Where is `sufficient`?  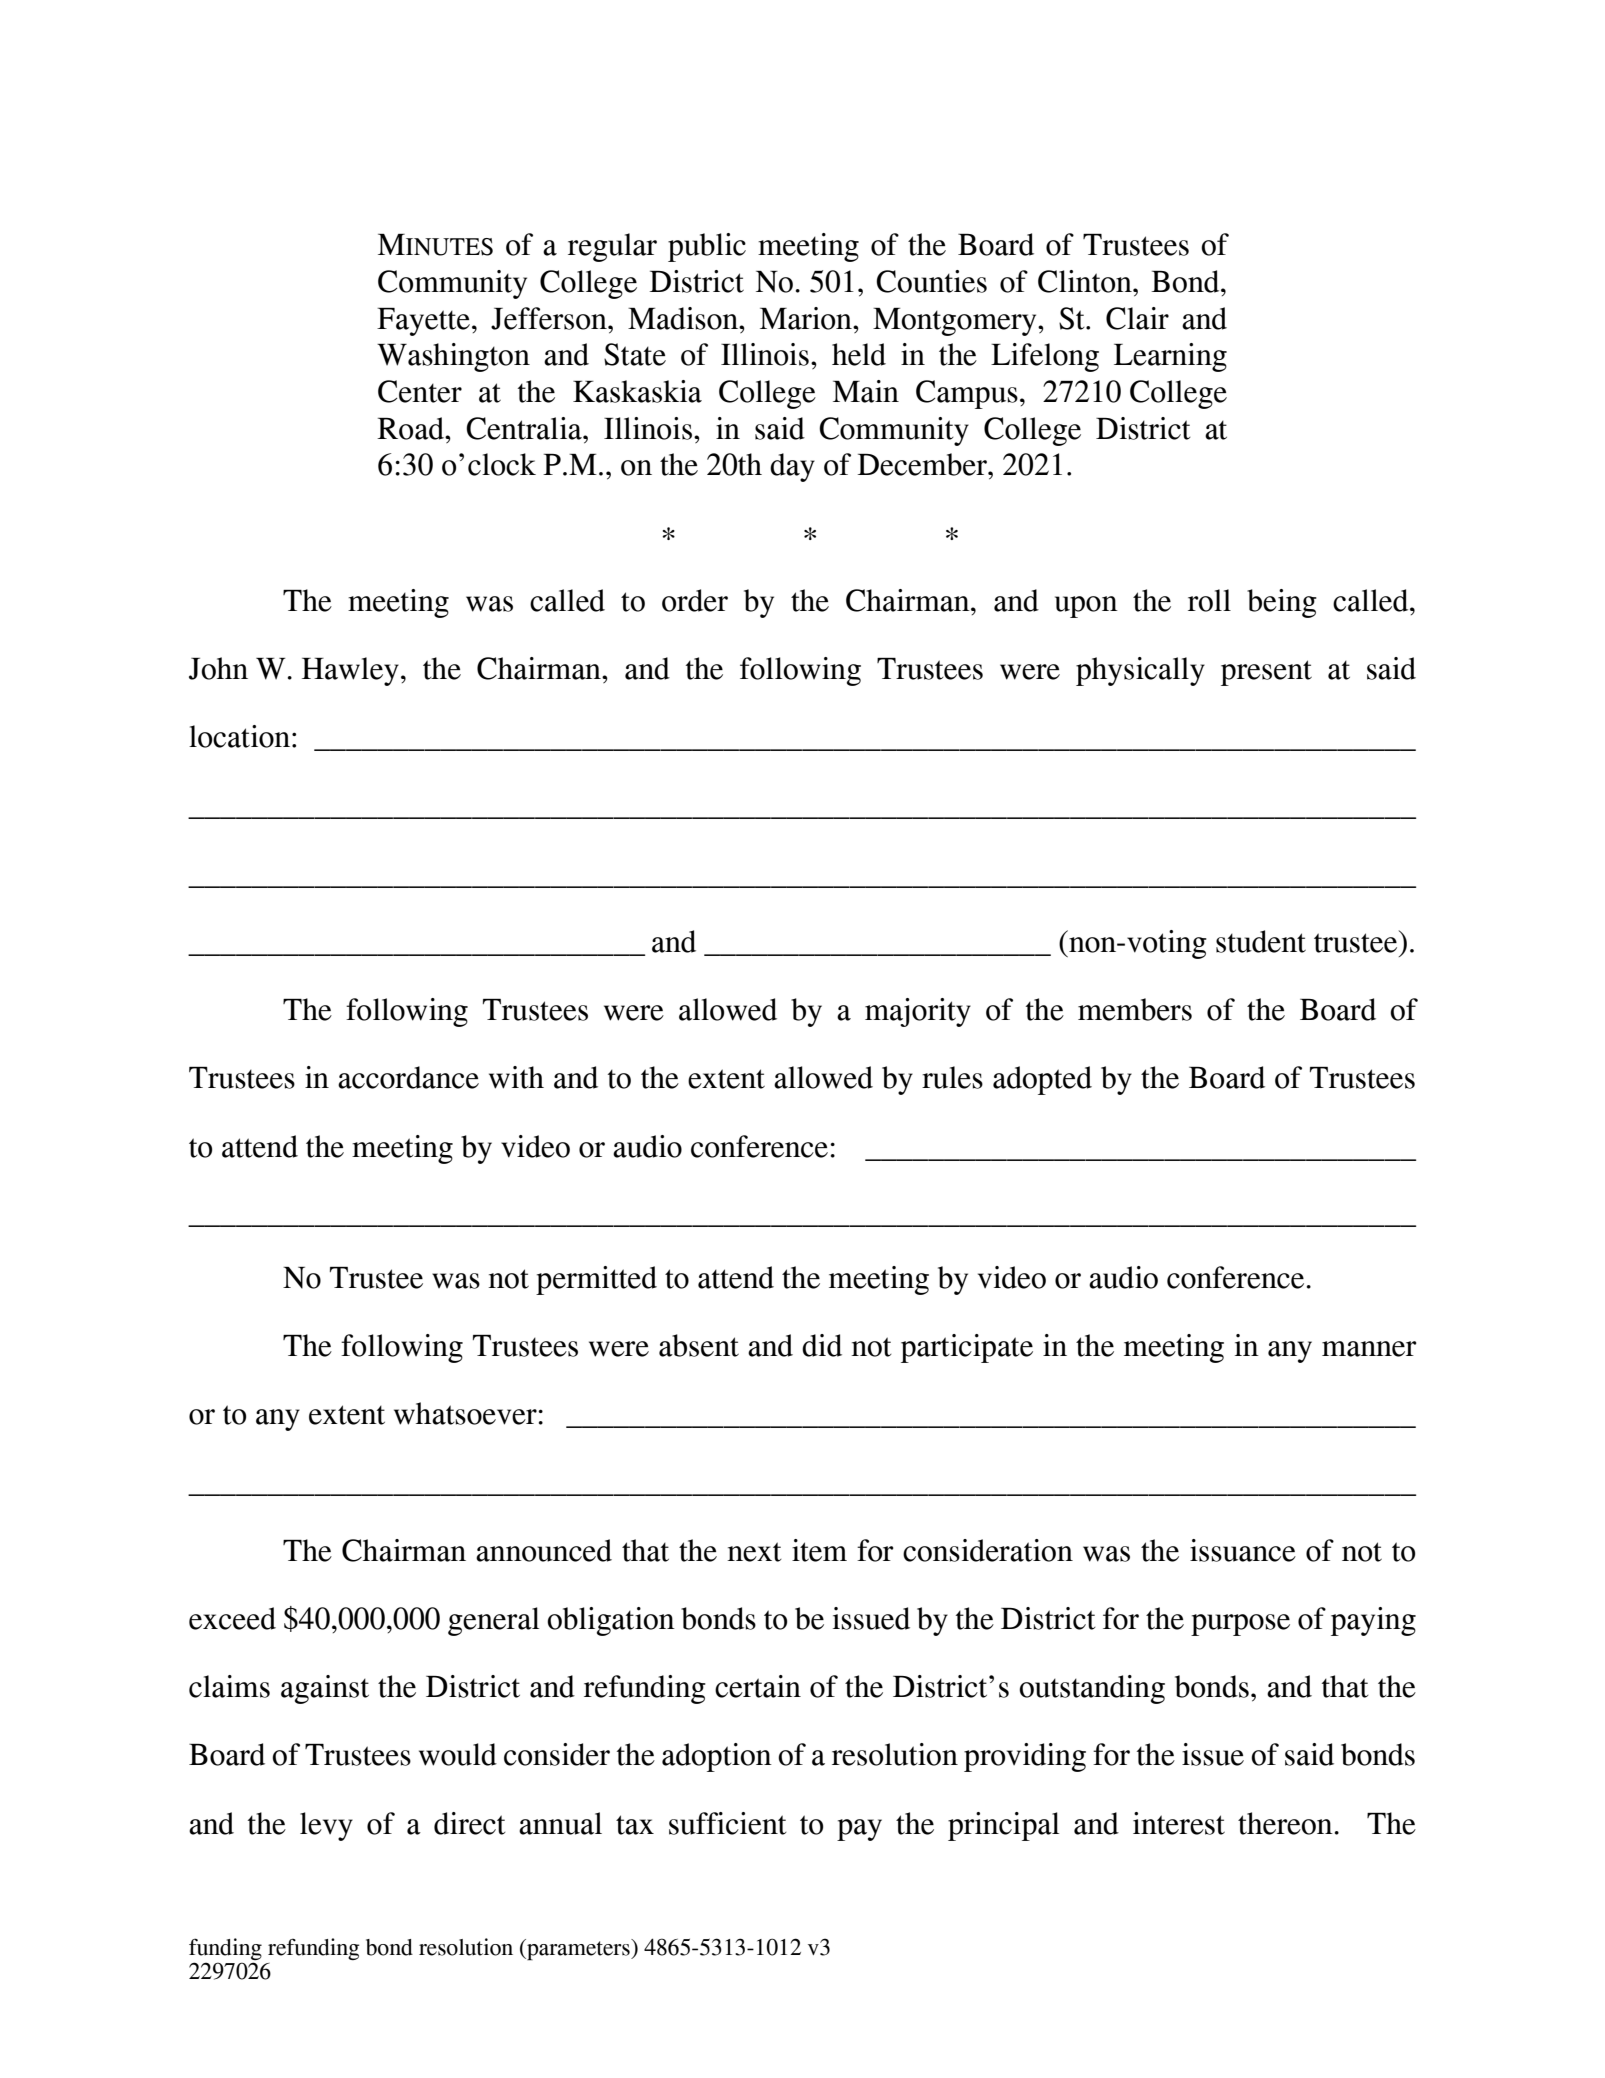 sufficient is located at coordinates (728, 1823).
